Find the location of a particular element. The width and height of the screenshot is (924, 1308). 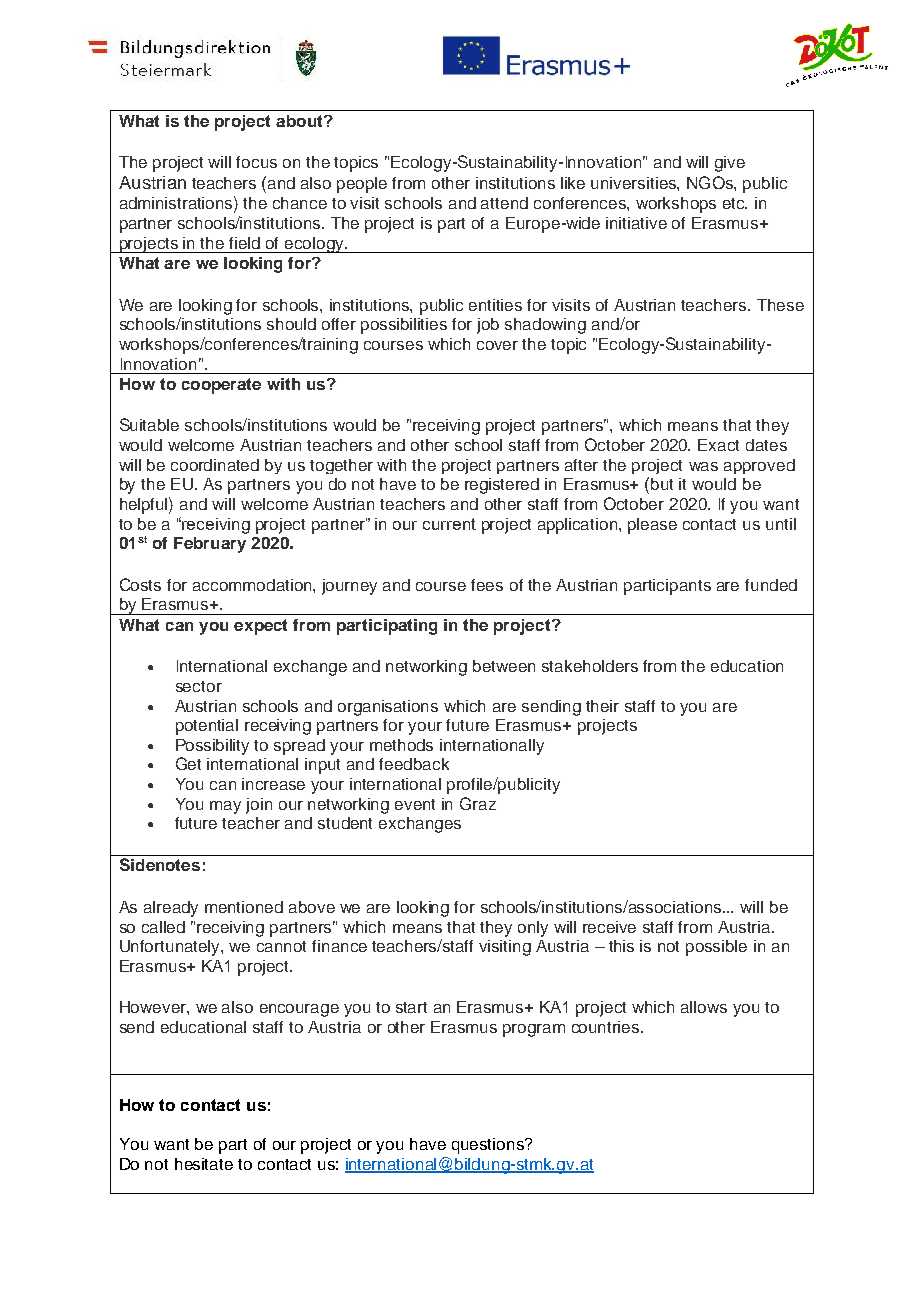

mentioned is located at coordinates (244, 907).
